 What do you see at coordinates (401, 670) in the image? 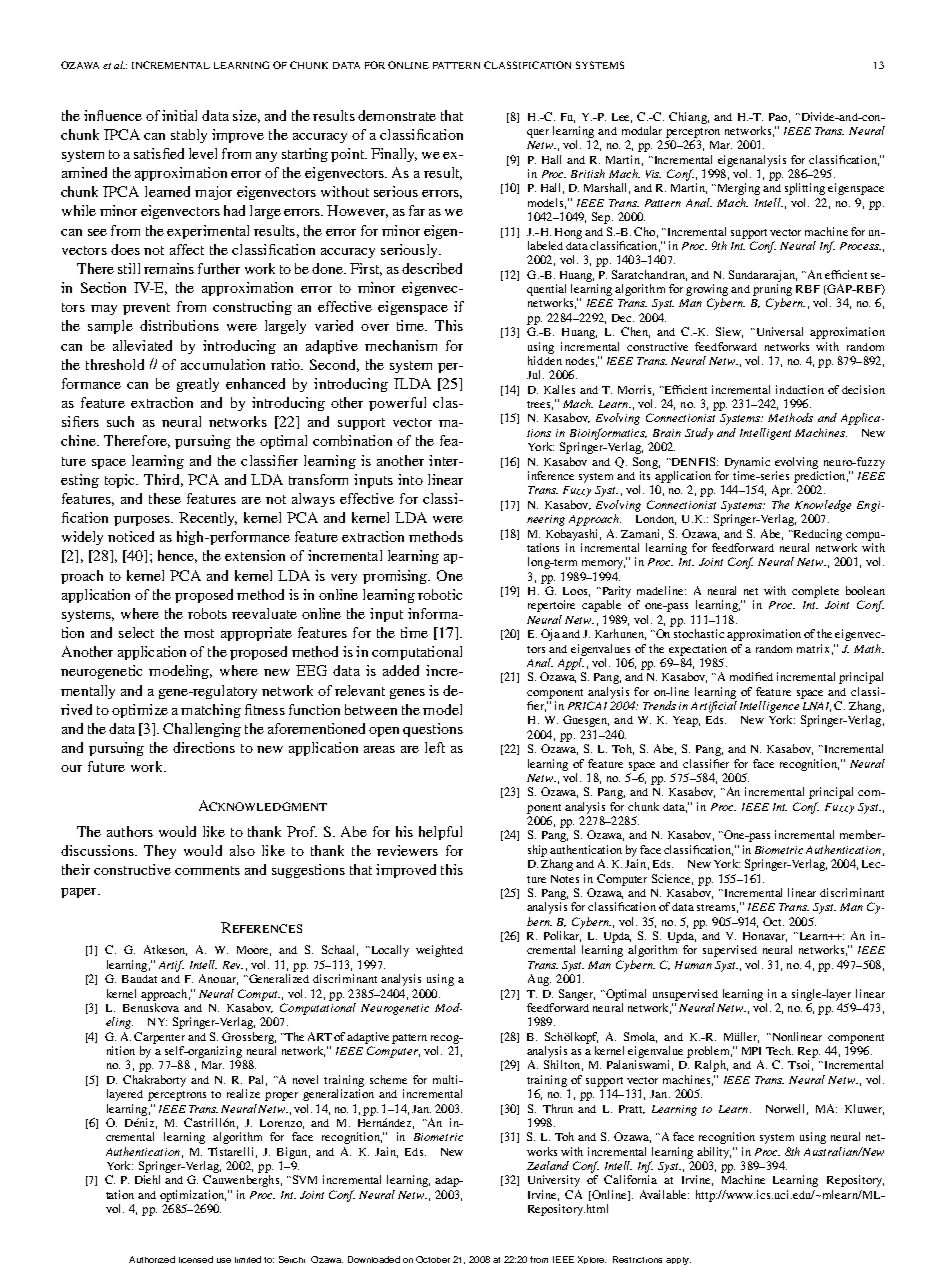
I see `added` at bounding box center [401, 670].
